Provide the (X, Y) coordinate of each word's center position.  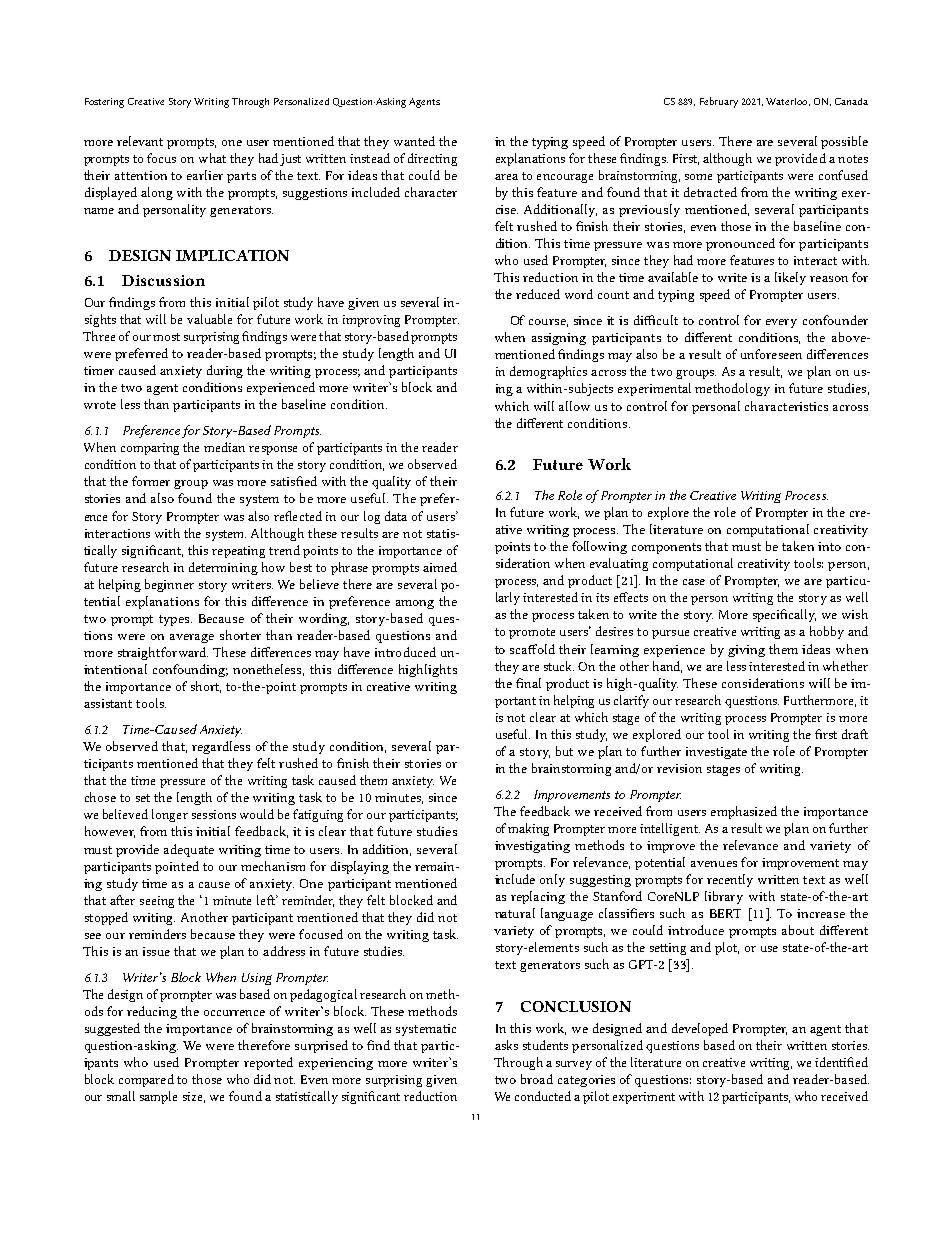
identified (841, 1062)
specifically (784, 615)
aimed (440, 567)
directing (432, 159)
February (719, 102)
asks (506, 1045)
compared (146, 1080)
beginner (169, 585)
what (212, 158)
